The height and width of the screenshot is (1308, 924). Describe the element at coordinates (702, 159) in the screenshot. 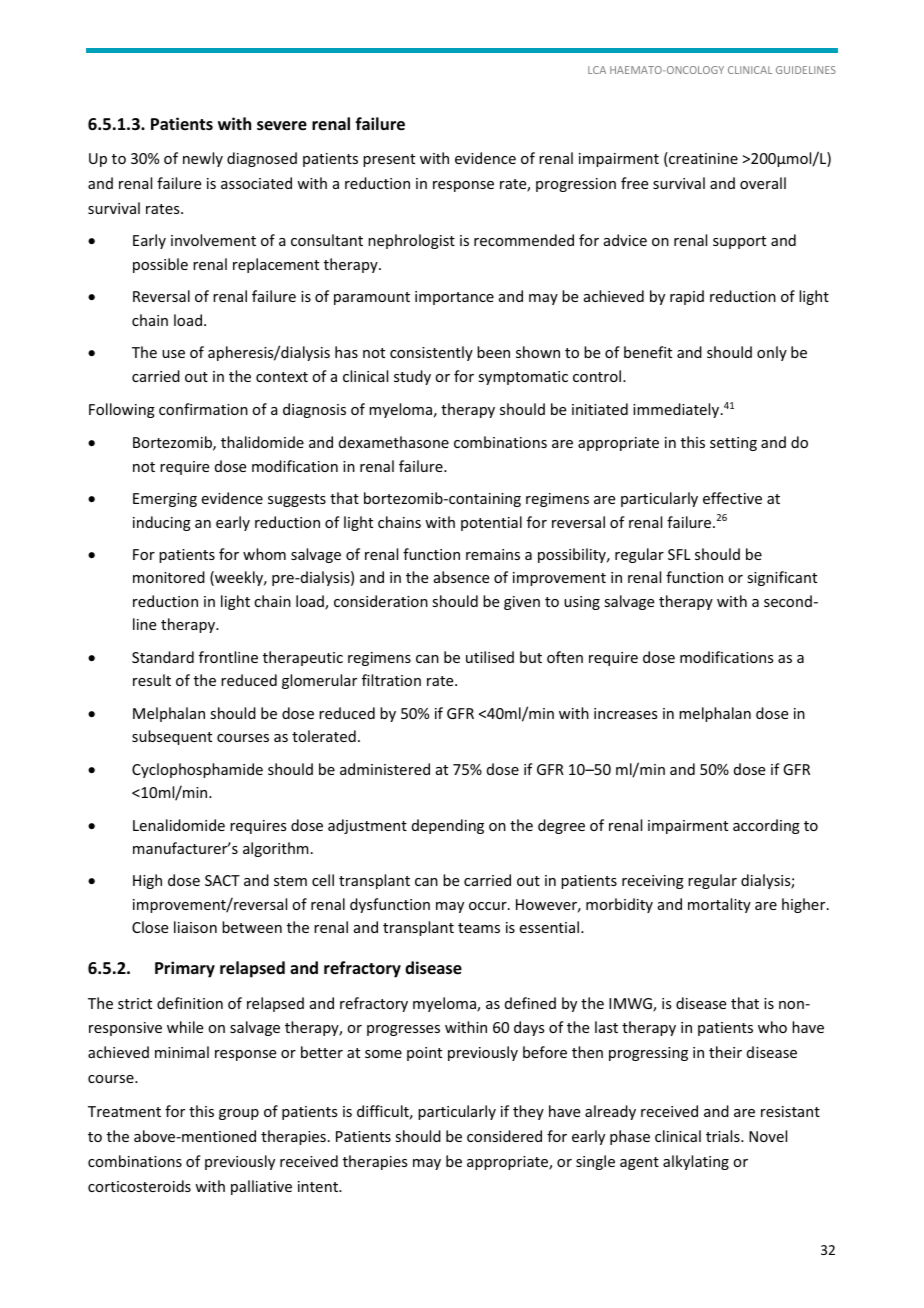

I see `creatinine` at that location.
